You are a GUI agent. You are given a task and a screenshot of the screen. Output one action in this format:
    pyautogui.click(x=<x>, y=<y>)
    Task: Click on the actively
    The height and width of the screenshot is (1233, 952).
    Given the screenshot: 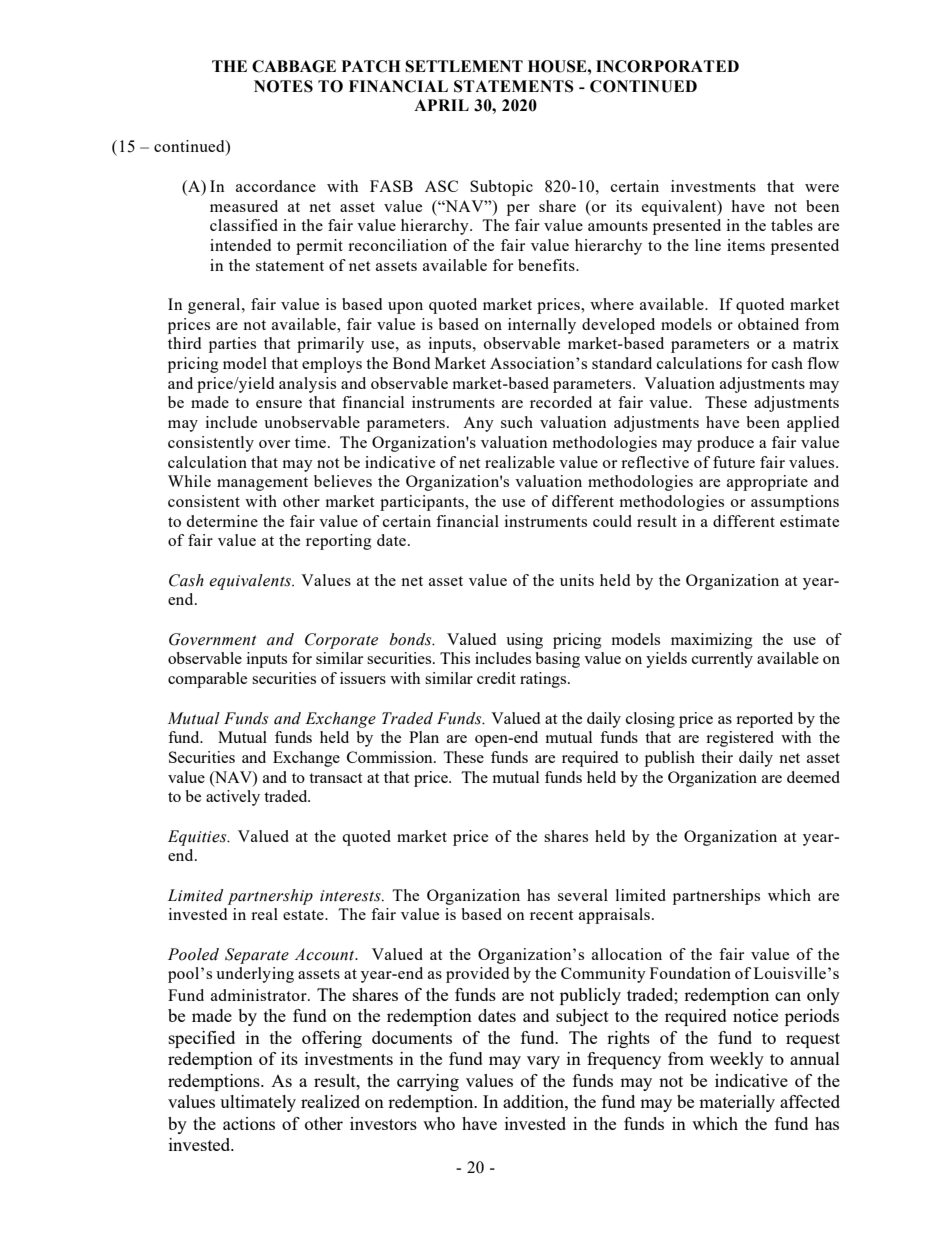 What is the action you would take?
    pyautogui.click(x=233, y=798)
